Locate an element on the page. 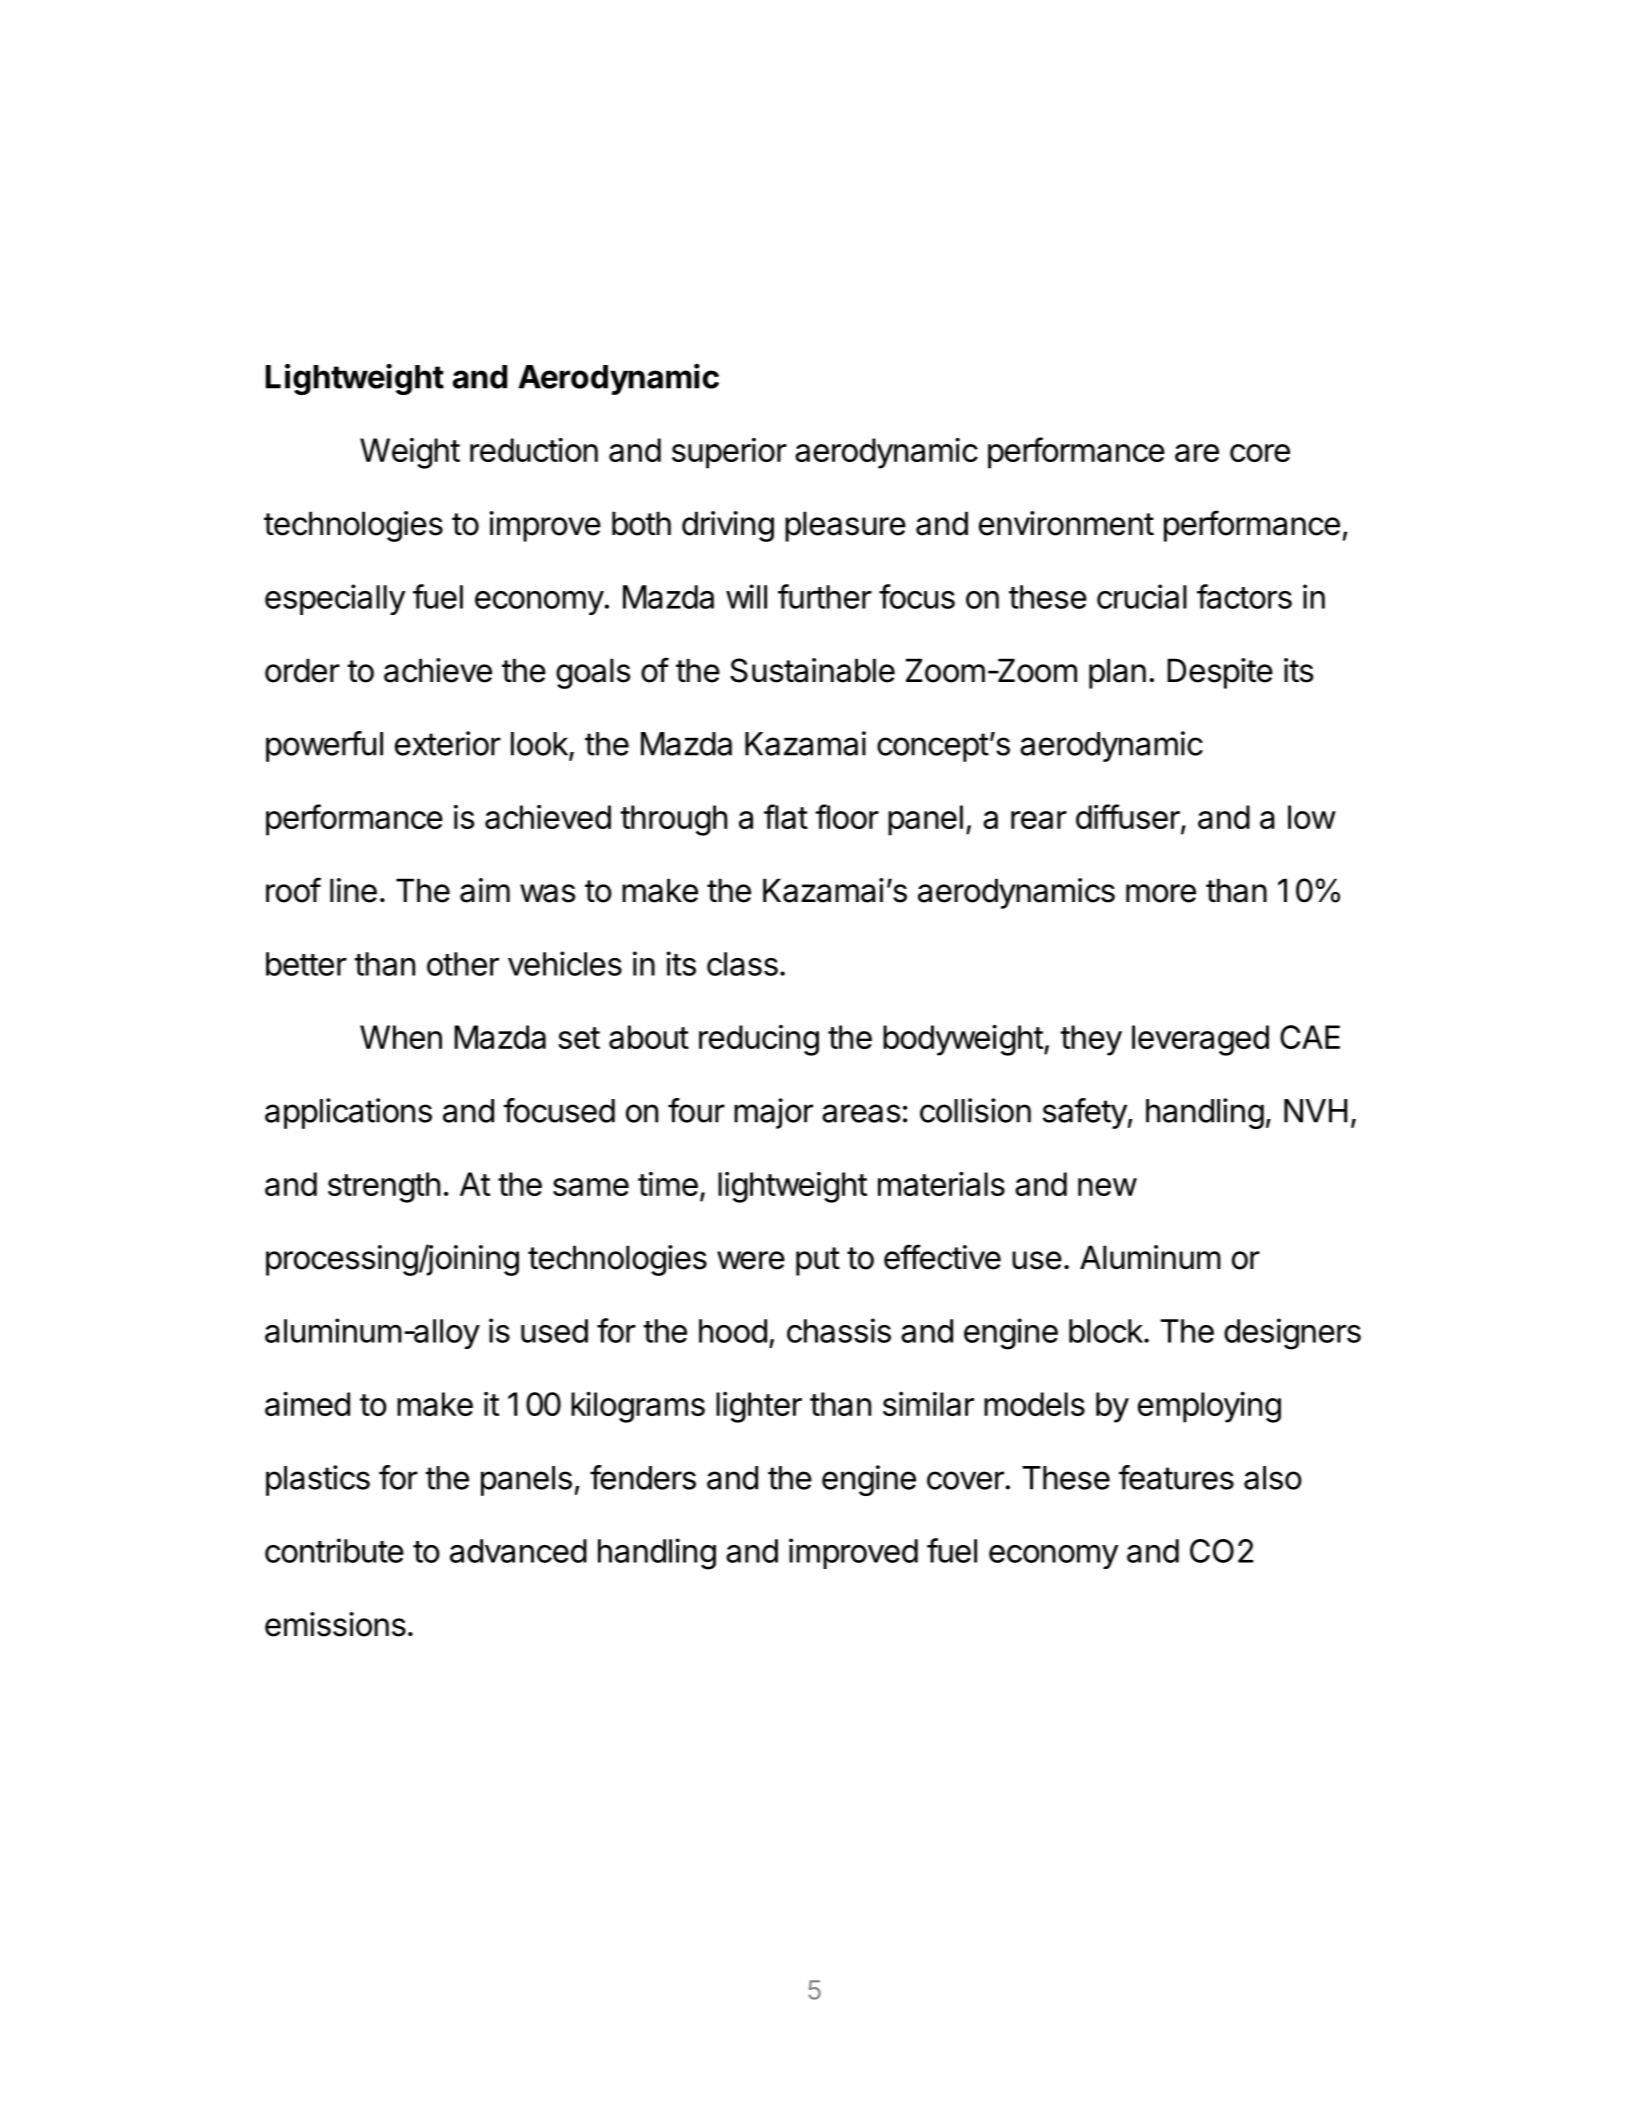 This page has height=2106, width=1627. chassis is located at coordinates (839, 1330).
